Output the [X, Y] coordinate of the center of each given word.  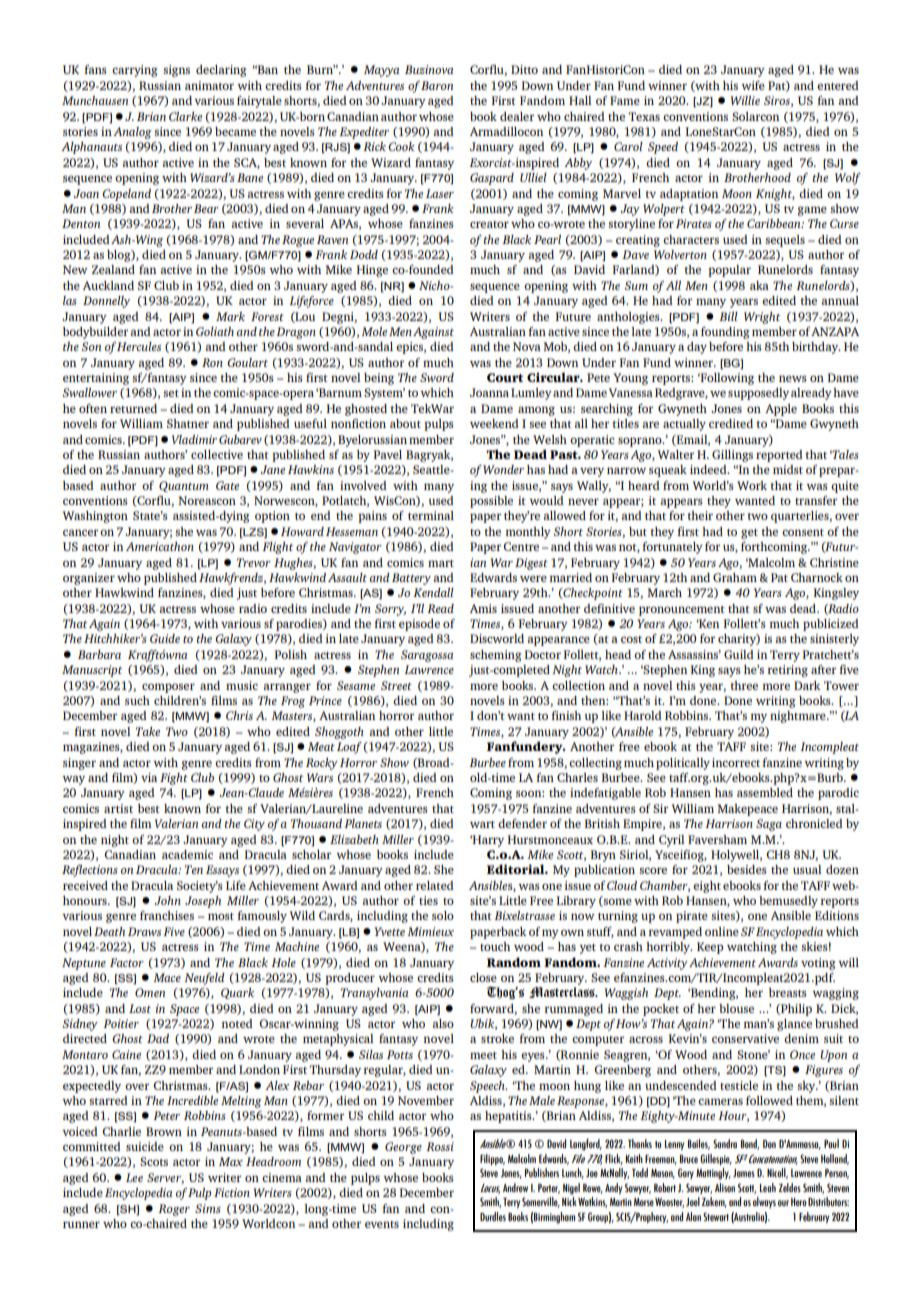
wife [753, 85]
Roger [174, 1210]
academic [187, 854]
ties [428, 900]
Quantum [184, 486]
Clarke [185, 116]
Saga [769, 825]
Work [752, 485]
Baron [437, 85]
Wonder [503, 469]
